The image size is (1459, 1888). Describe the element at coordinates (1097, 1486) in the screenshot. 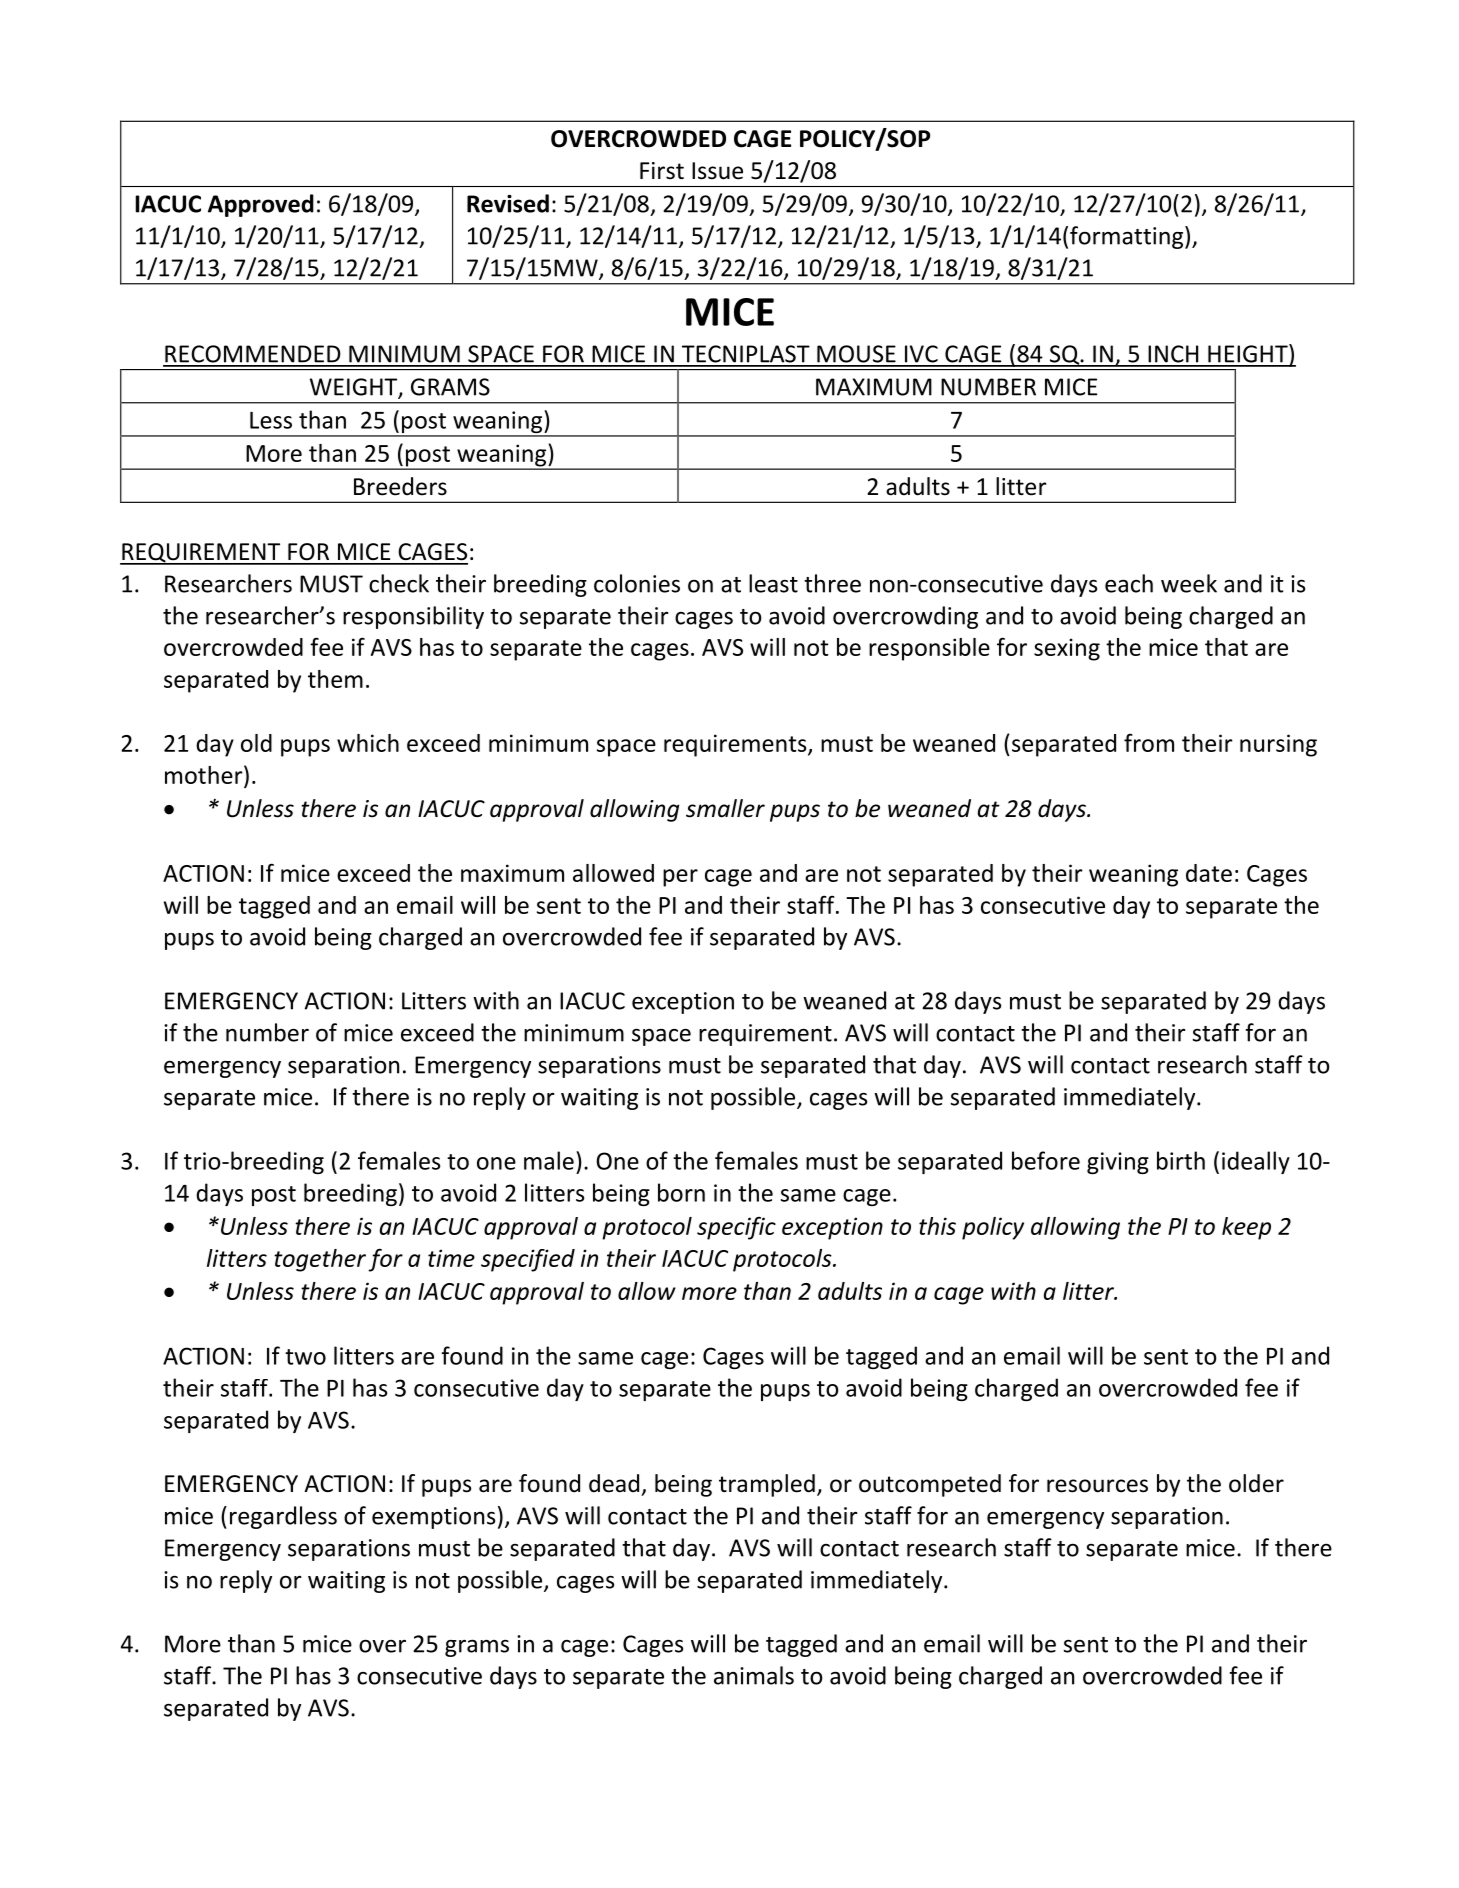

I see `resources` at that location.
